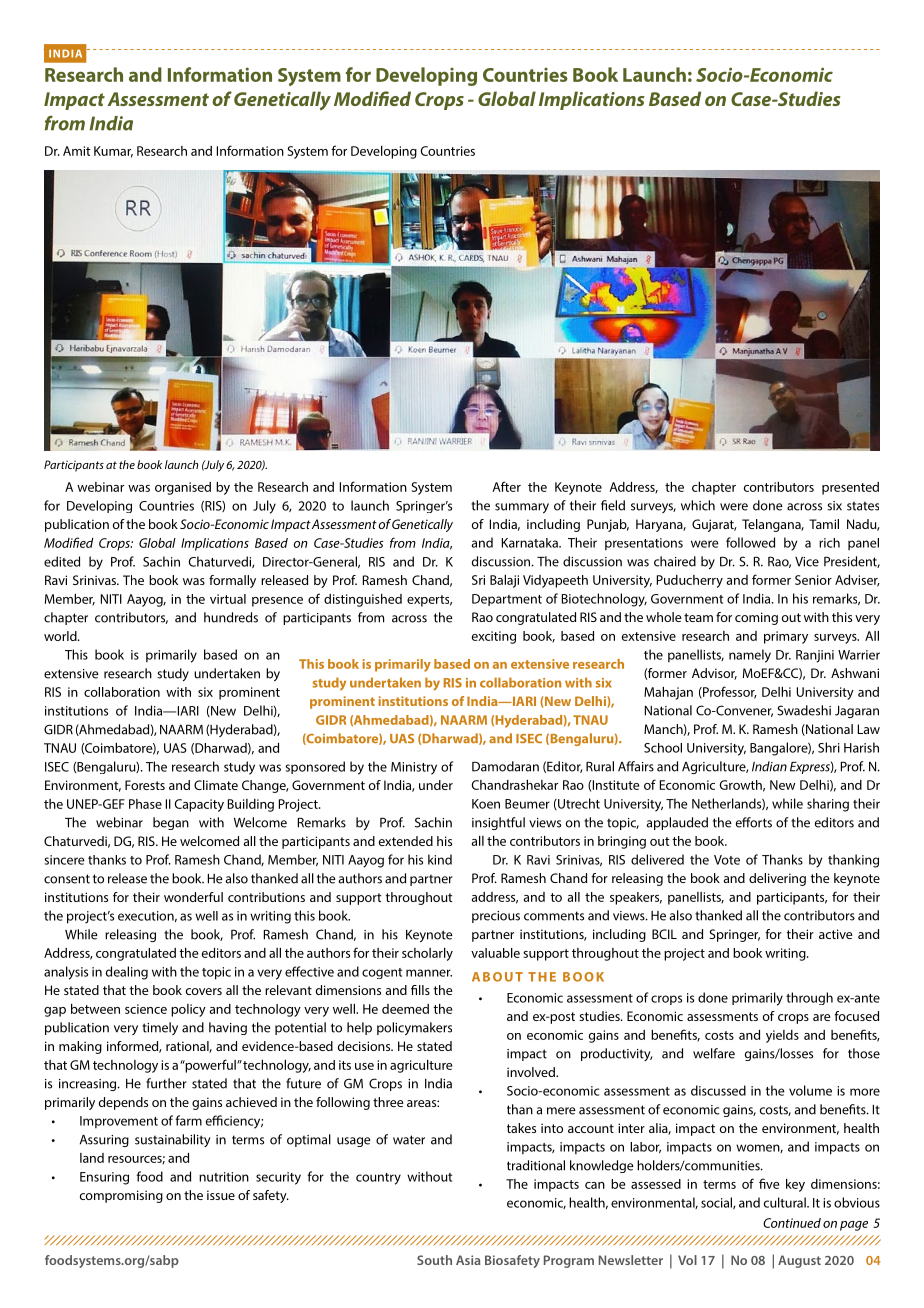 Image resolution: width=924 pixels, height=1308 pixels. What do you see at coordinates (850, 488) in the image?
I see `presented` at bounding box center [850, 488].
